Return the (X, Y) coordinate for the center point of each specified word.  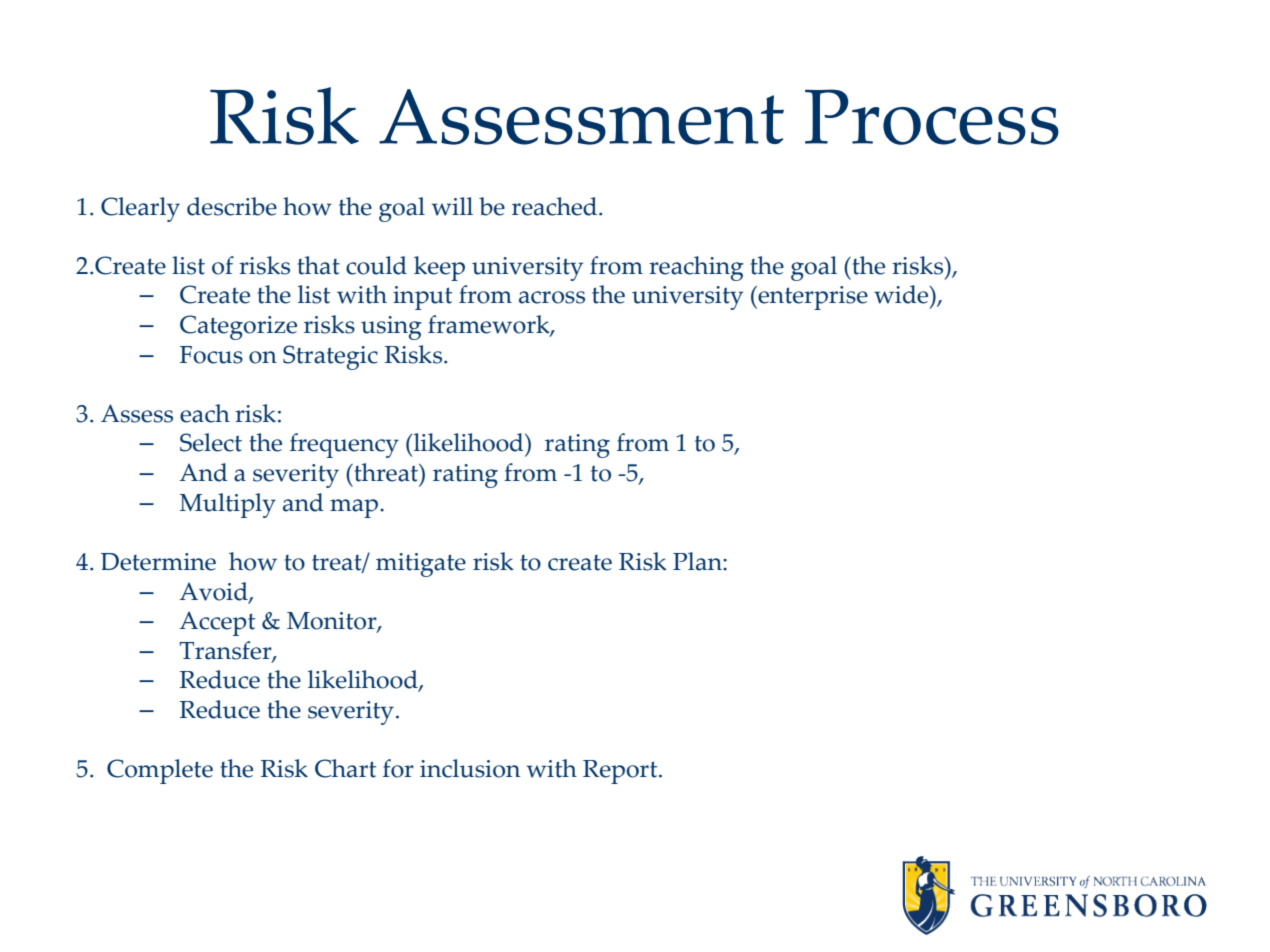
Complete (160, 771)
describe (232, 206)
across (552, 297)
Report (621, 772)
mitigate (421, 565)
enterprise (812, 298)
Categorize (238, 327)
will (452, 206)
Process (932, 117)
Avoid (214, 592)
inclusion (470, 768)
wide (902, 296)
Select (211, 442)
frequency (344, 445)
